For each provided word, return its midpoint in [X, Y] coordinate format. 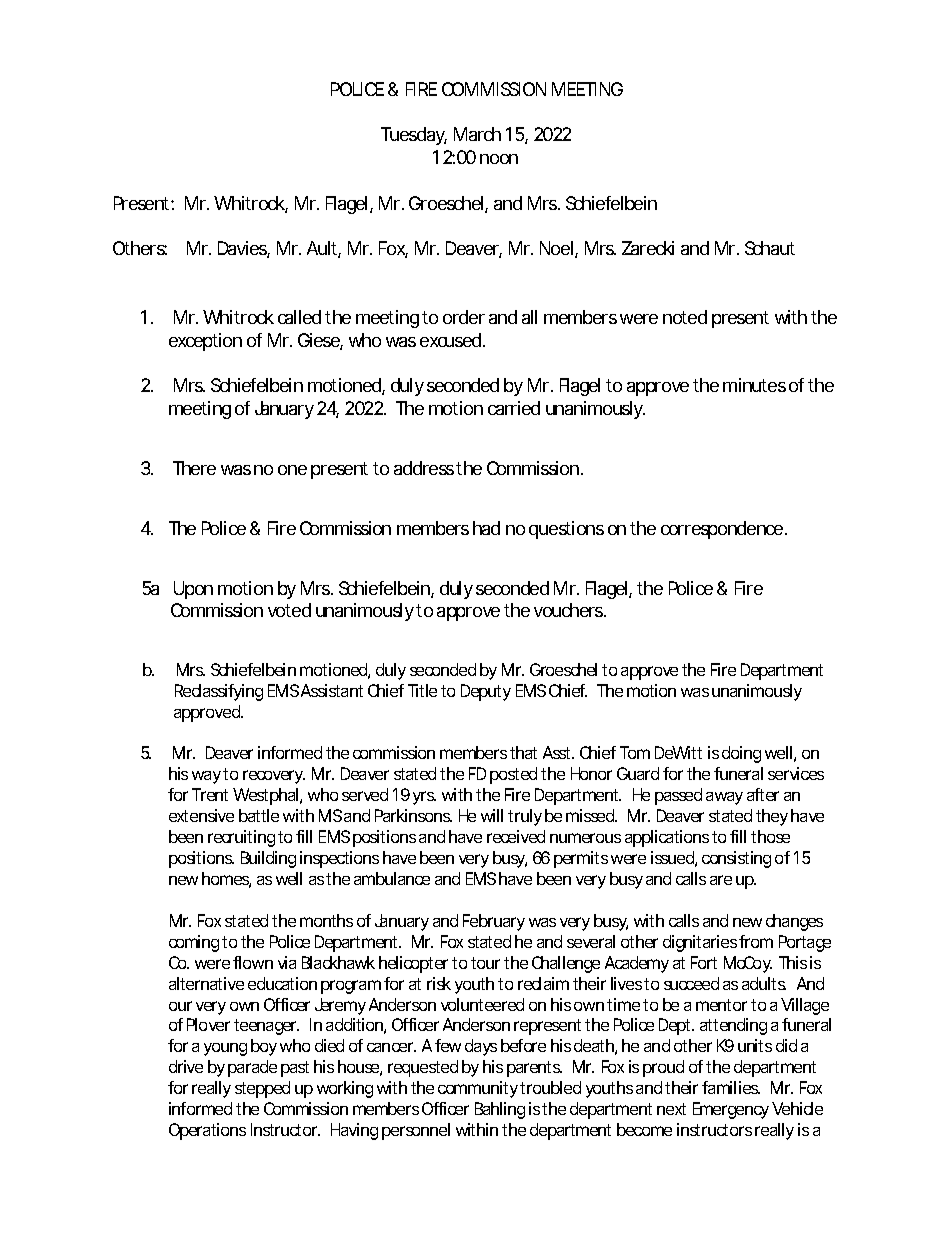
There [194, 468]
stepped [262, 1089]
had [486, 528]
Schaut [770, 248]
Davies [244, 249]
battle [259, 815]
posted [513, 775]
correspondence [724, 530]
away [724, 798]
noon [499, 159]
